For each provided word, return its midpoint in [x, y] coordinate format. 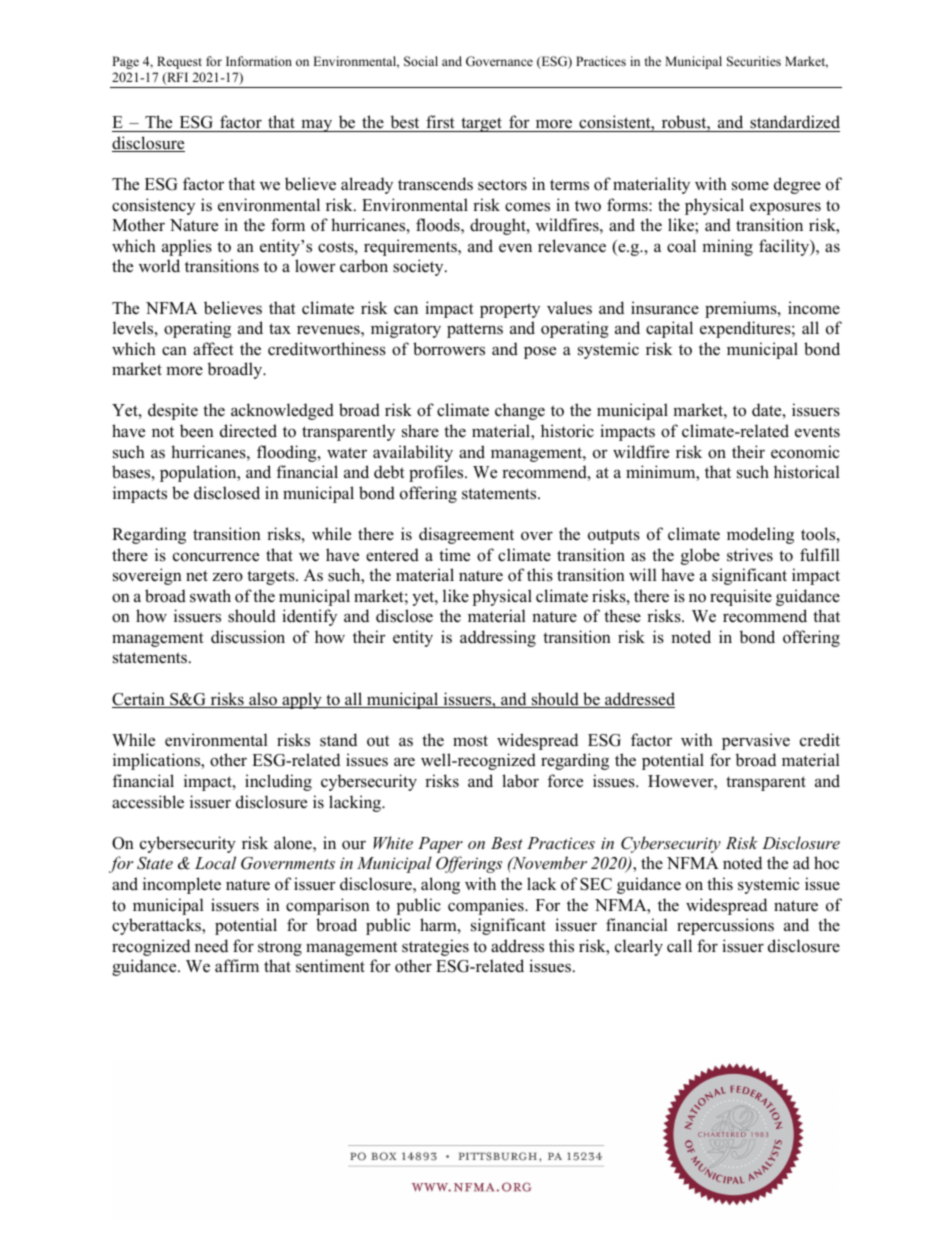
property [510, 310]
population [199, 473]
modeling [760, 535]
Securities [754, 61]
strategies [435, 947]
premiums [742, 309]
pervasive [756, 741]
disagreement [466, 535]
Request [179, 62]
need [211, 946]
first [440, 122]
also [263, 700]
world [159, 266]
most [470, 741]
